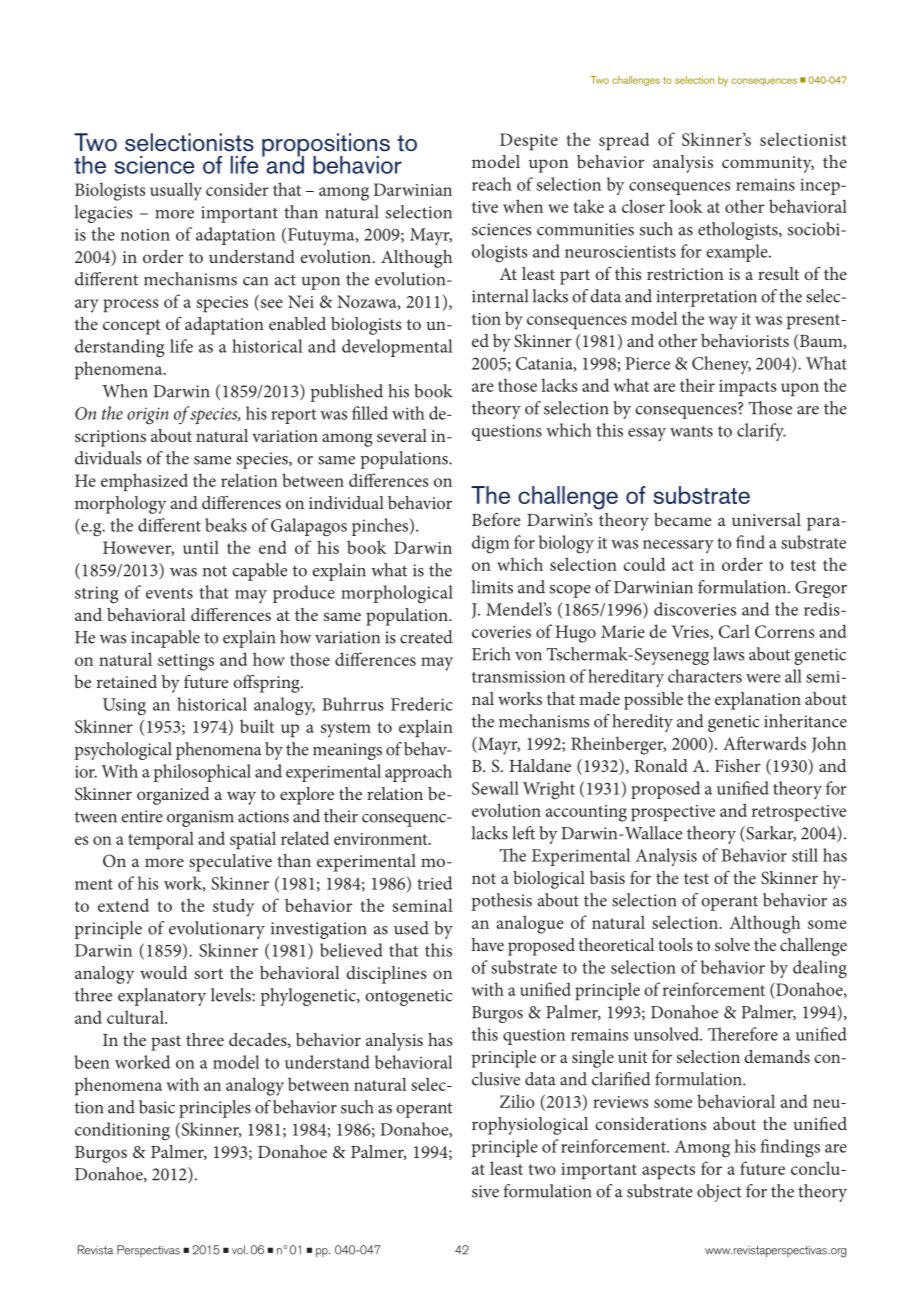 Image resolution: width=924 pixels, height=1308 pixels. What do you see at coordinates (176, 191) in the page?
I see `usually` at bounding box center [176, 191].
